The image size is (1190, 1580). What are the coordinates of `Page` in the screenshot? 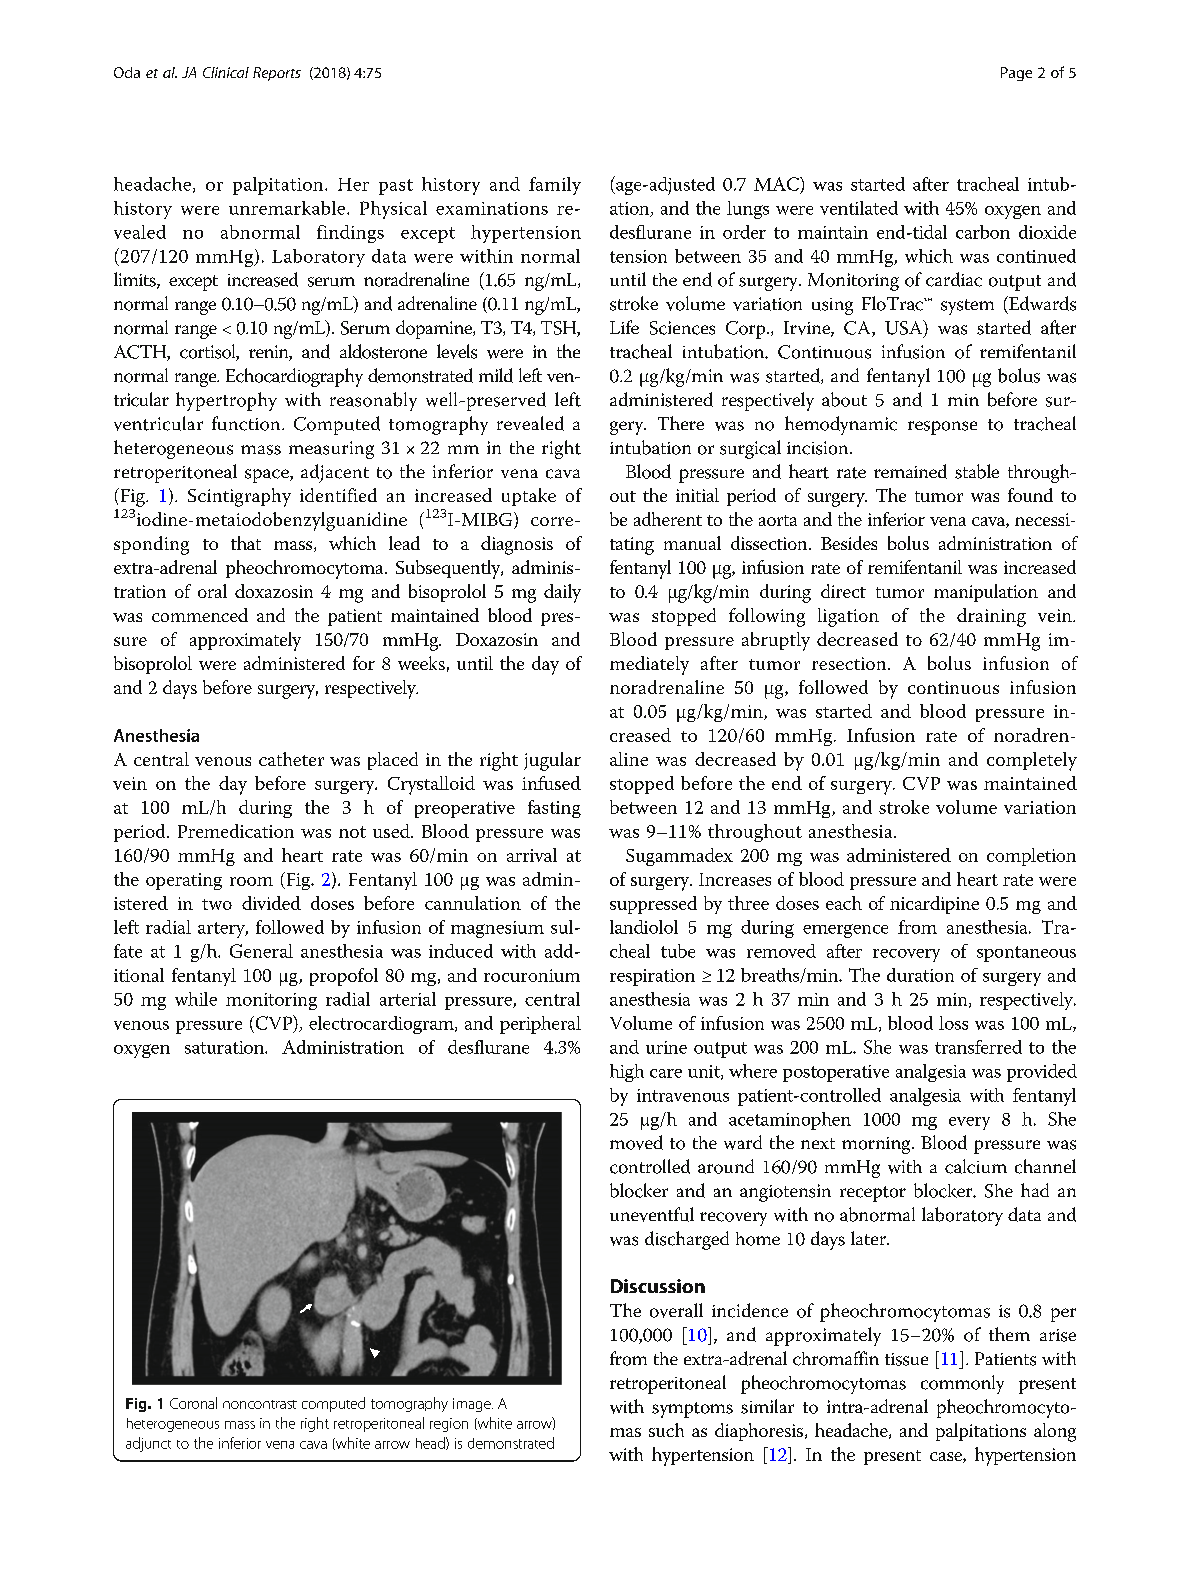 It's located at (1016, 74).
